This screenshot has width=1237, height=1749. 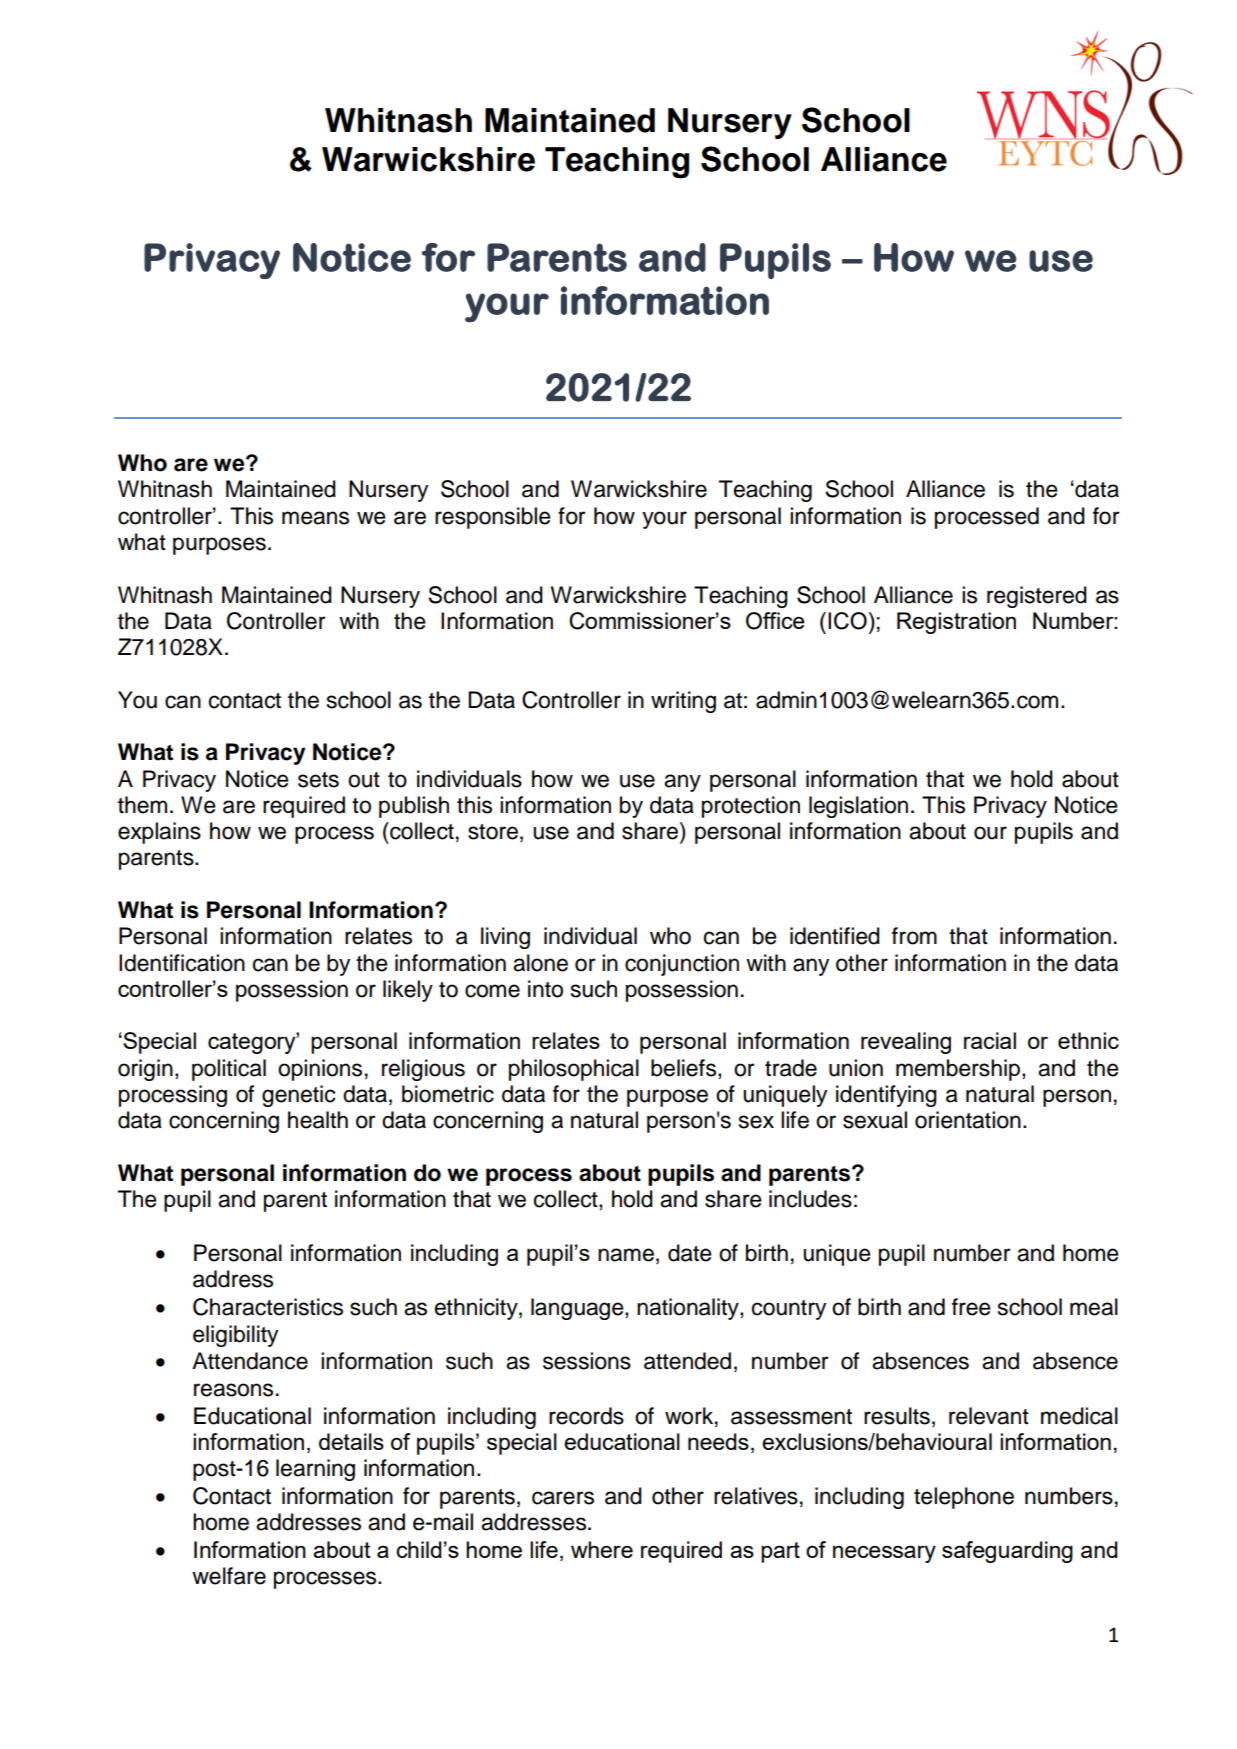 What do you see at coordinates (1007, 1552) in the screenshot?
I see `safeguarding` at bounding box center [1007, 1552].
